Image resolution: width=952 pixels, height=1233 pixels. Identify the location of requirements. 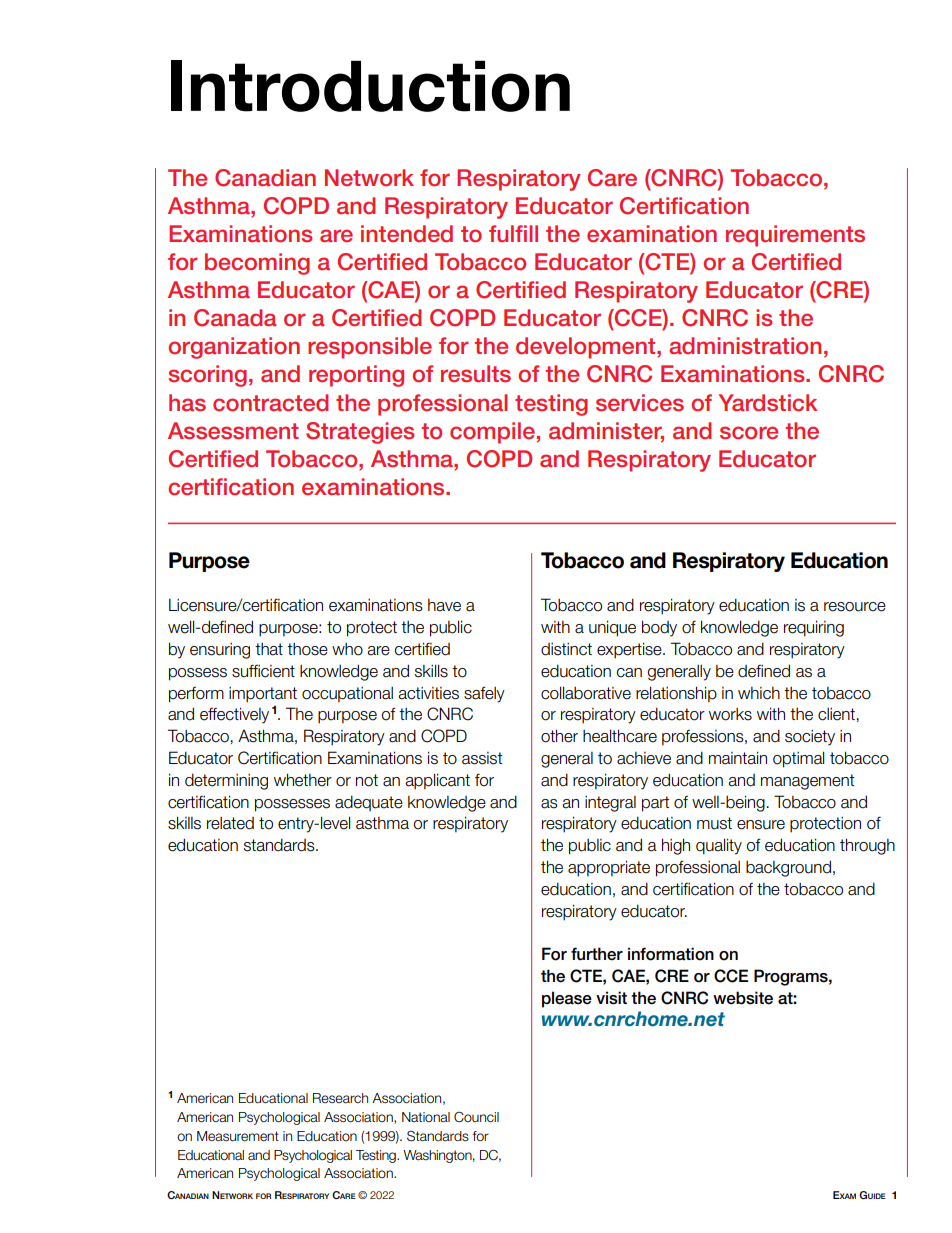
(795, 236).
